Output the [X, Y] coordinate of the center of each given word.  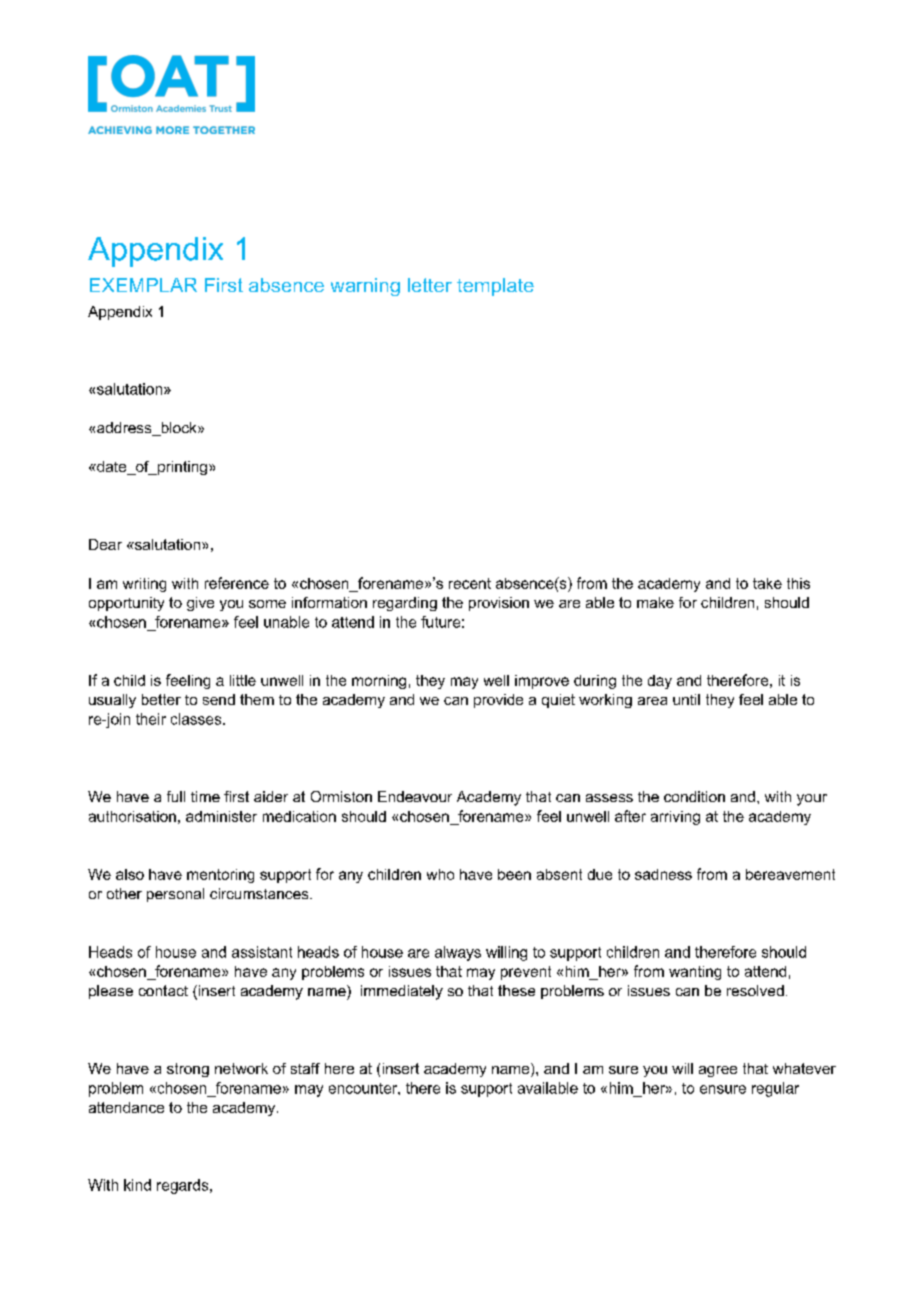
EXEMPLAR [143, 285]
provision [499, 604]
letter [430, 285]
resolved [755, 990]
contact [163, 990]
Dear [105, 544]
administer [221, 816]
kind [137, 1185]
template [495, 287]
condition [694, 796]
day [660, 682]
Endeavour [415, 796]
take [767, 583]
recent [470, 583]
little [243, 680]
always [458, 953]
